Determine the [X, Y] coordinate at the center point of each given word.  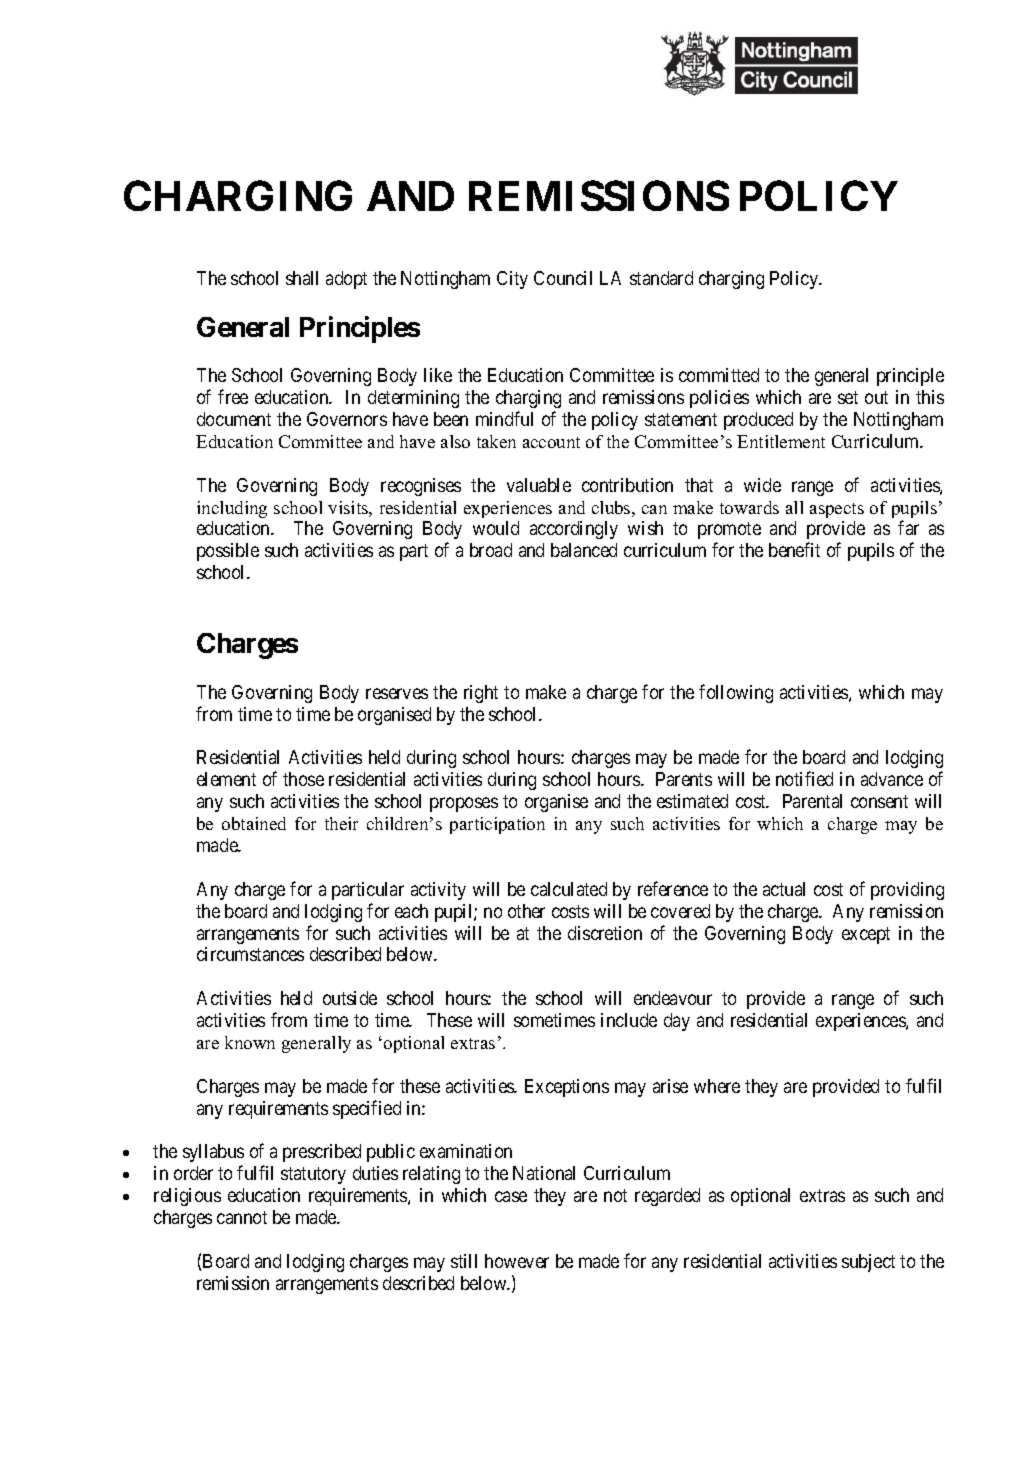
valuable [539, 485]
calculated [569, 889]
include [629, 1020]
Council [563, 278]
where [717, 1086]
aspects [837, 510]
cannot [242, 1217]
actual [784, 889]
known [250, 1042]
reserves [397, 693]
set [848, 397]
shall [302, 278]
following [736, 693]
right [481, 694]
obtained [254, 823]
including [232, 509]
